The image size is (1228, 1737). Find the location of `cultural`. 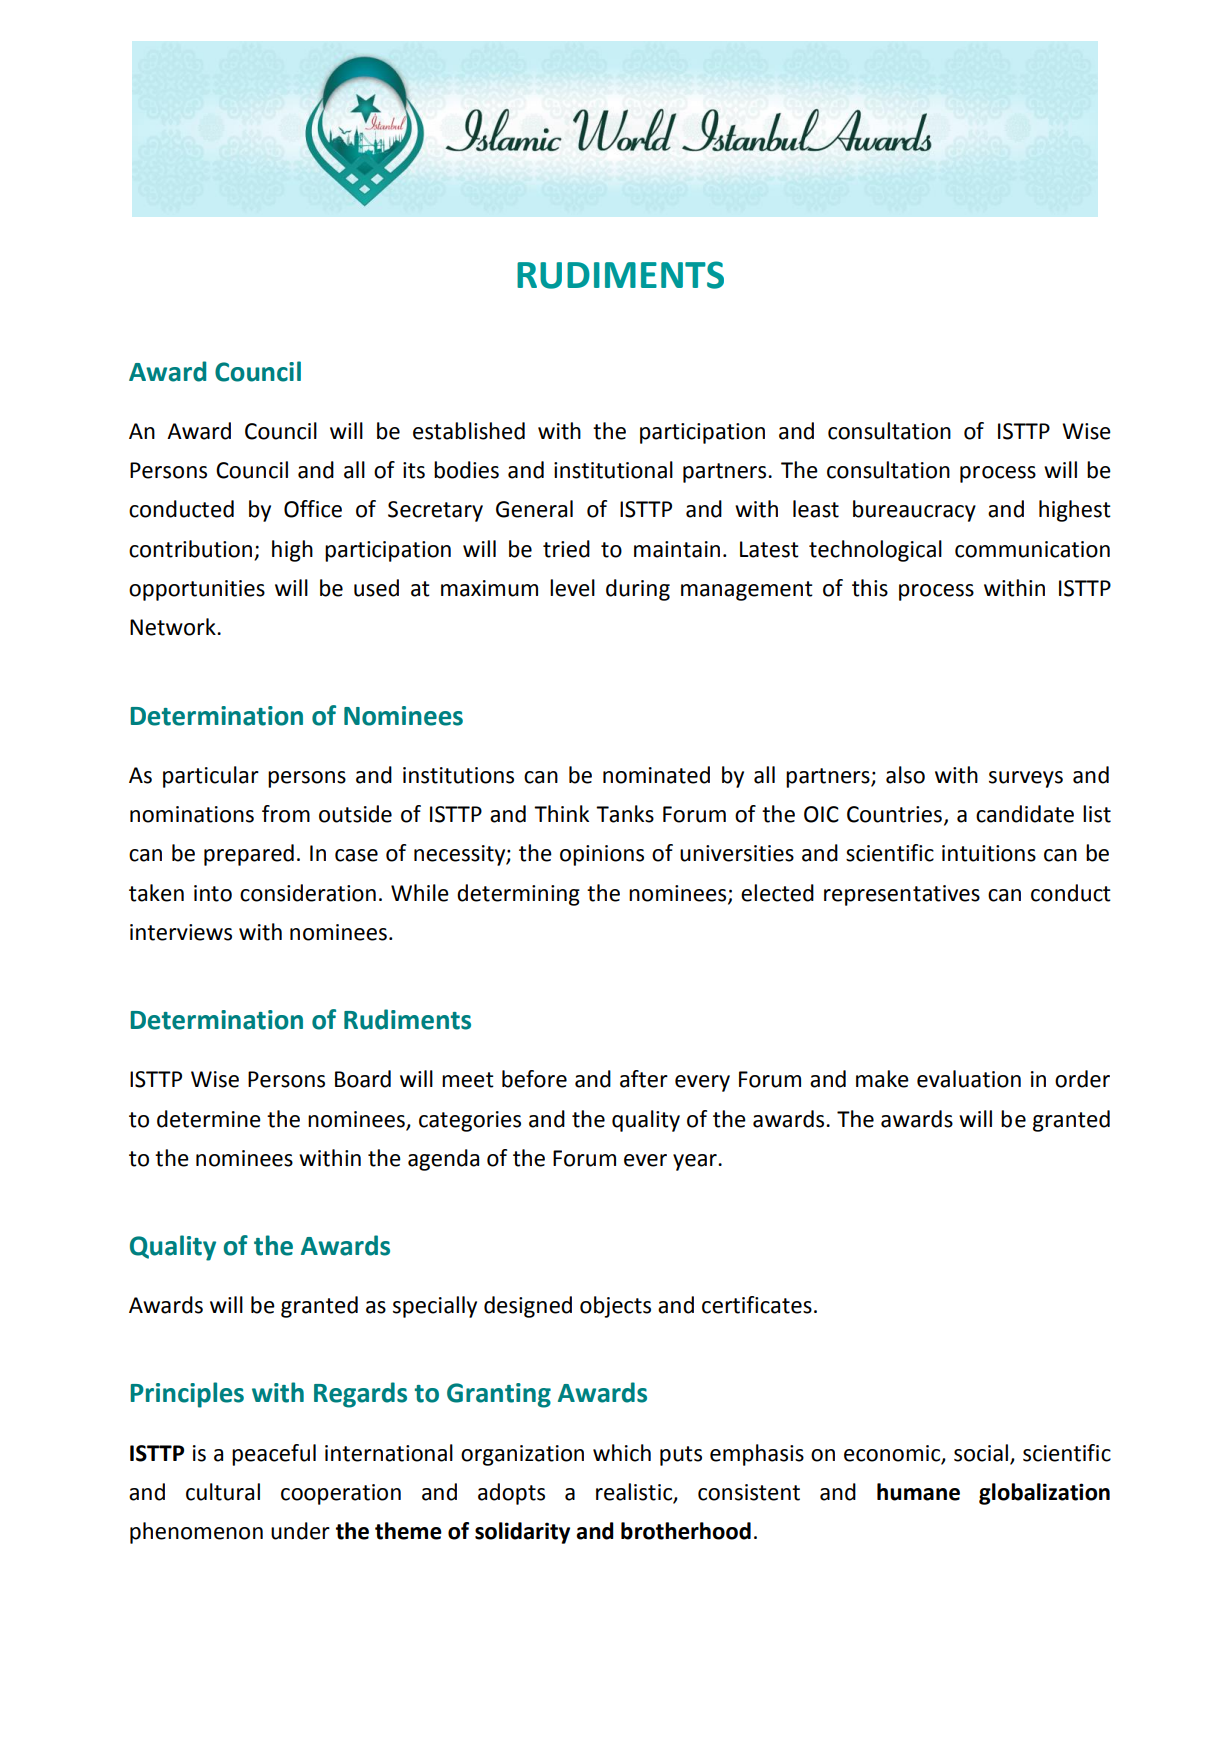

cultural is located at coordinates (223, 1492).
